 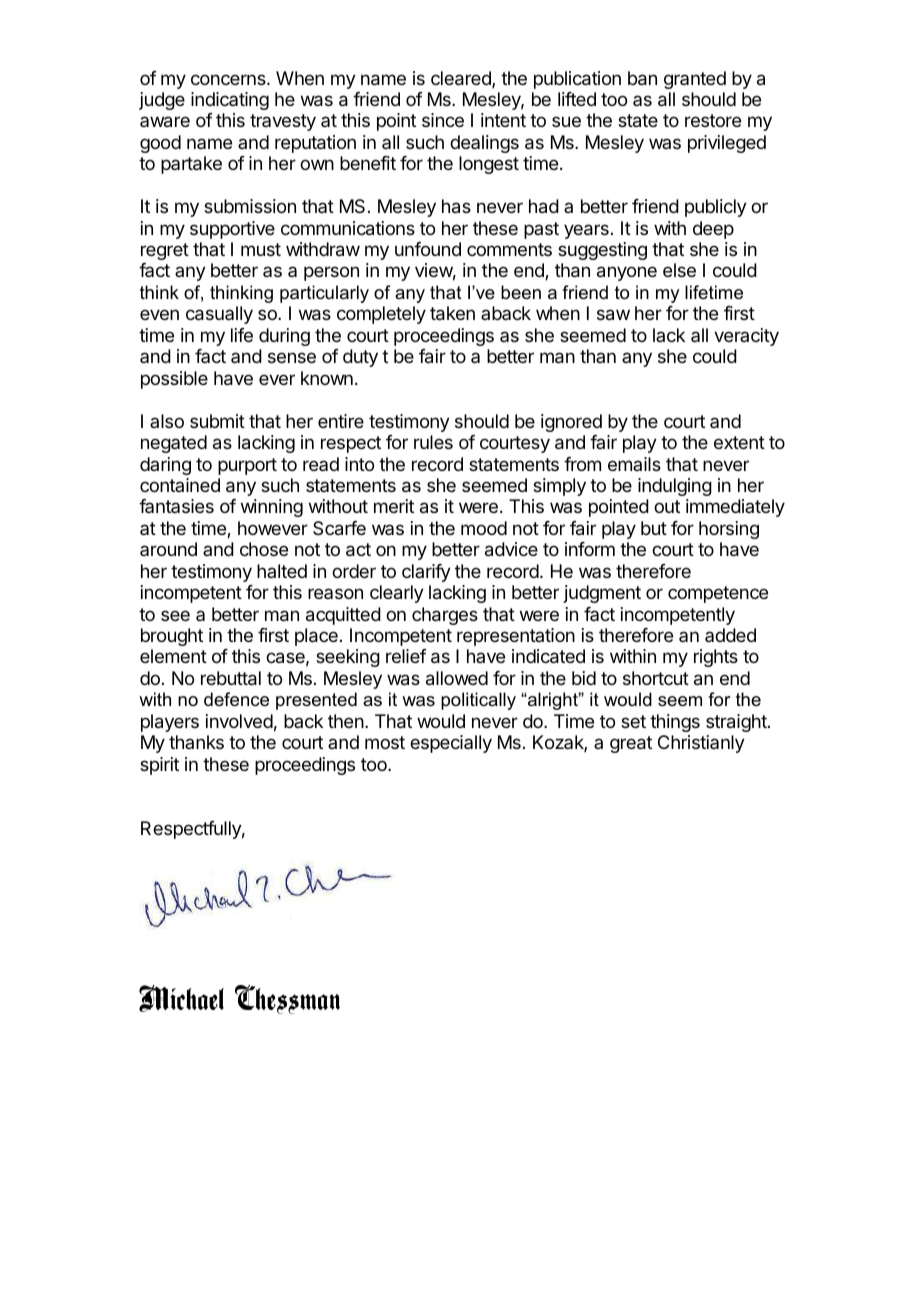 I want to click on Michael, so click(x=181, y=998).
